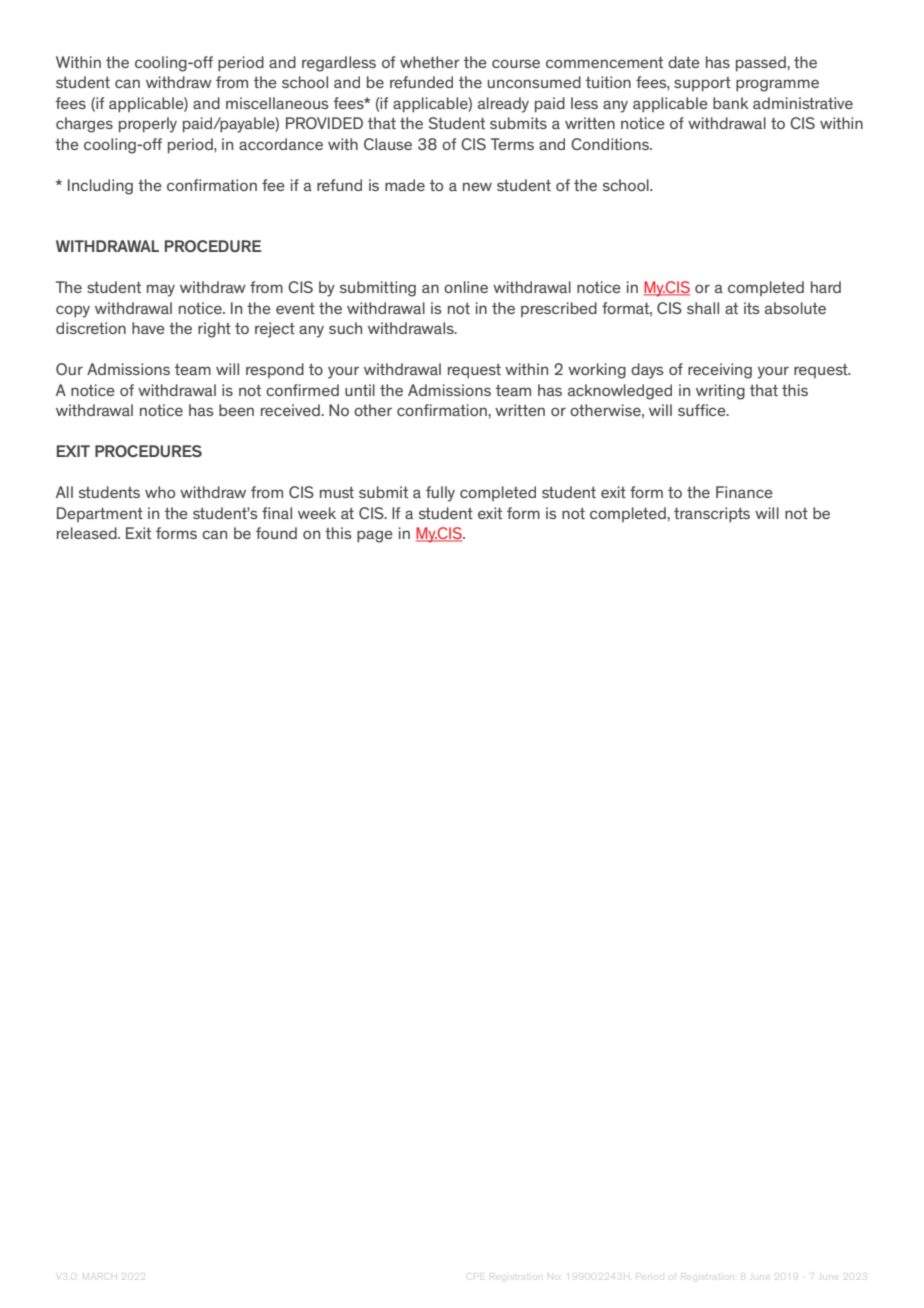 This screenshot has width=924, height=1308. Describe the element at coordinates (236, 410) in the screenshot. I see `been` at that location.
